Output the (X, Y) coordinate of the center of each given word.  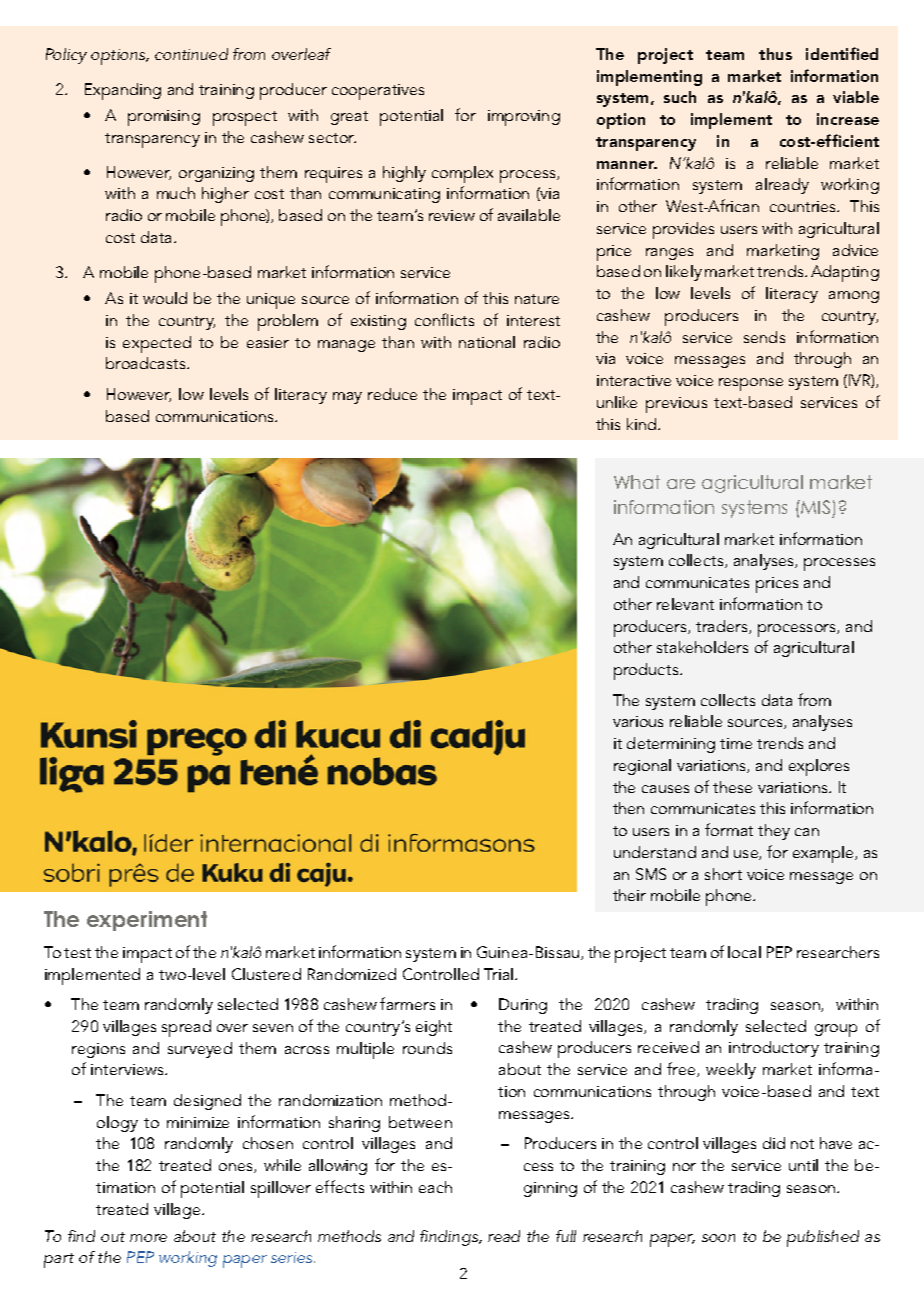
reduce (392, 394)
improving (524, 118)
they (774, 832)
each (435, 1187)
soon (718, 1238)
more (148, 1238)
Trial (500, 974)
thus (775, 54)
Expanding (123, 91)
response (751, 384)
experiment (147, 921)
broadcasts (147, 363)
